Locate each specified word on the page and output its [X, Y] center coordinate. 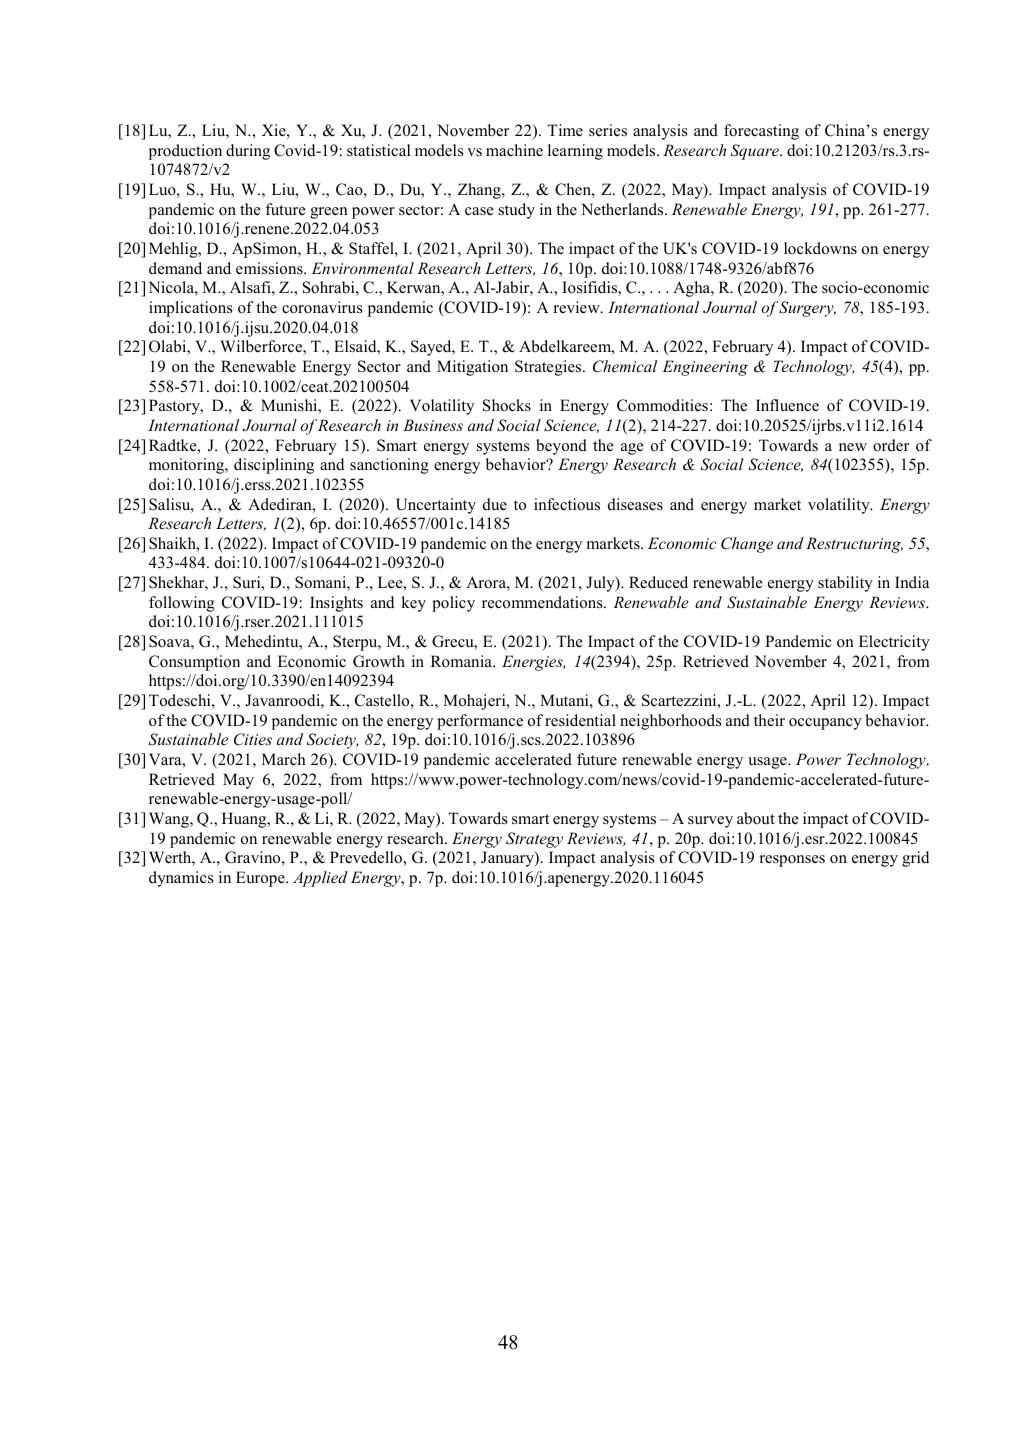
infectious [567, 504]
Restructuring [854, 545]
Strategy [534, 840]
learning [575, 152]
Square [755, 152]
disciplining [274, 466]
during [248, 152]
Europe [261, 879]
